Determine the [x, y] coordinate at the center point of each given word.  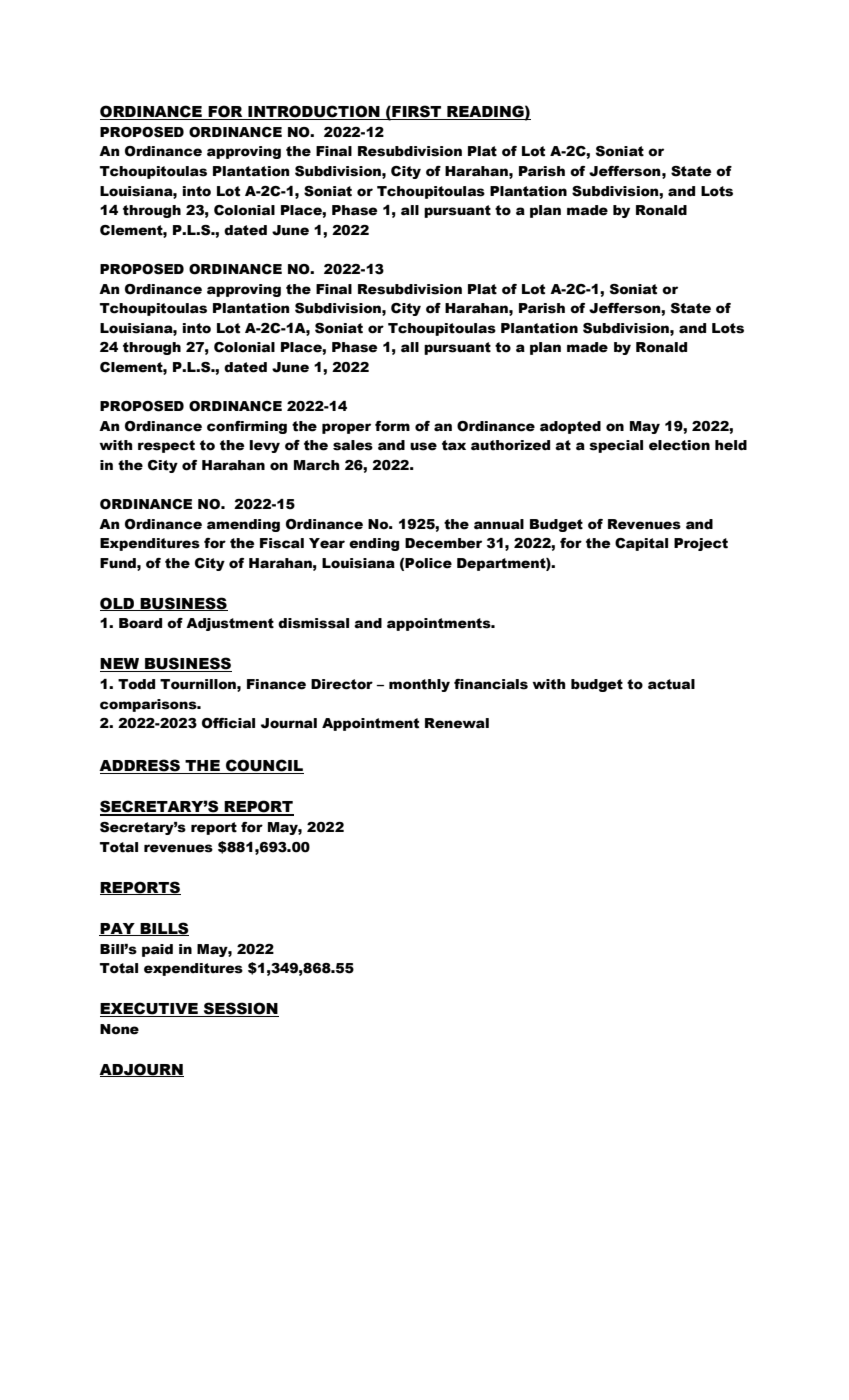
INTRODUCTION [314, 111]
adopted [570, 427]
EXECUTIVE [150, 1009]
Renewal [457, 723]
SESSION [240, 1009]
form [392, 426]
